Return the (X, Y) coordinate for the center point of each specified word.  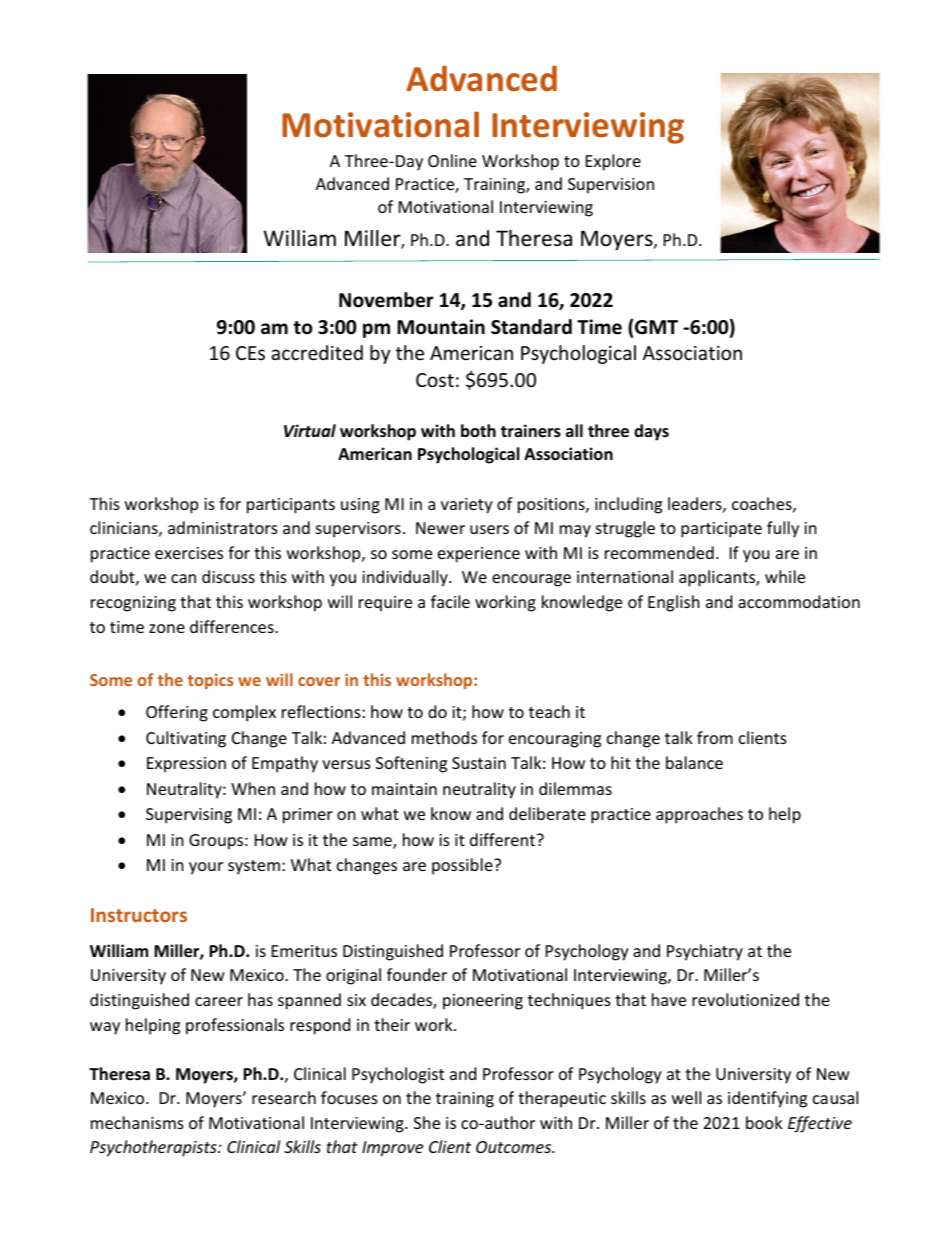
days (651, 432)
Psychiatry (705, 952)
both (478, 430)
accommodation (799, 601)
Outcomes (515, 1147)
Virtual (310, 430)
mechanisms (137, 1122)
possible (463, 866)
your (206, 868)
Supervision (611, 186)
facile (450, 601)
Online (452, 160)
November (386, 300)
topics (211, 681)
